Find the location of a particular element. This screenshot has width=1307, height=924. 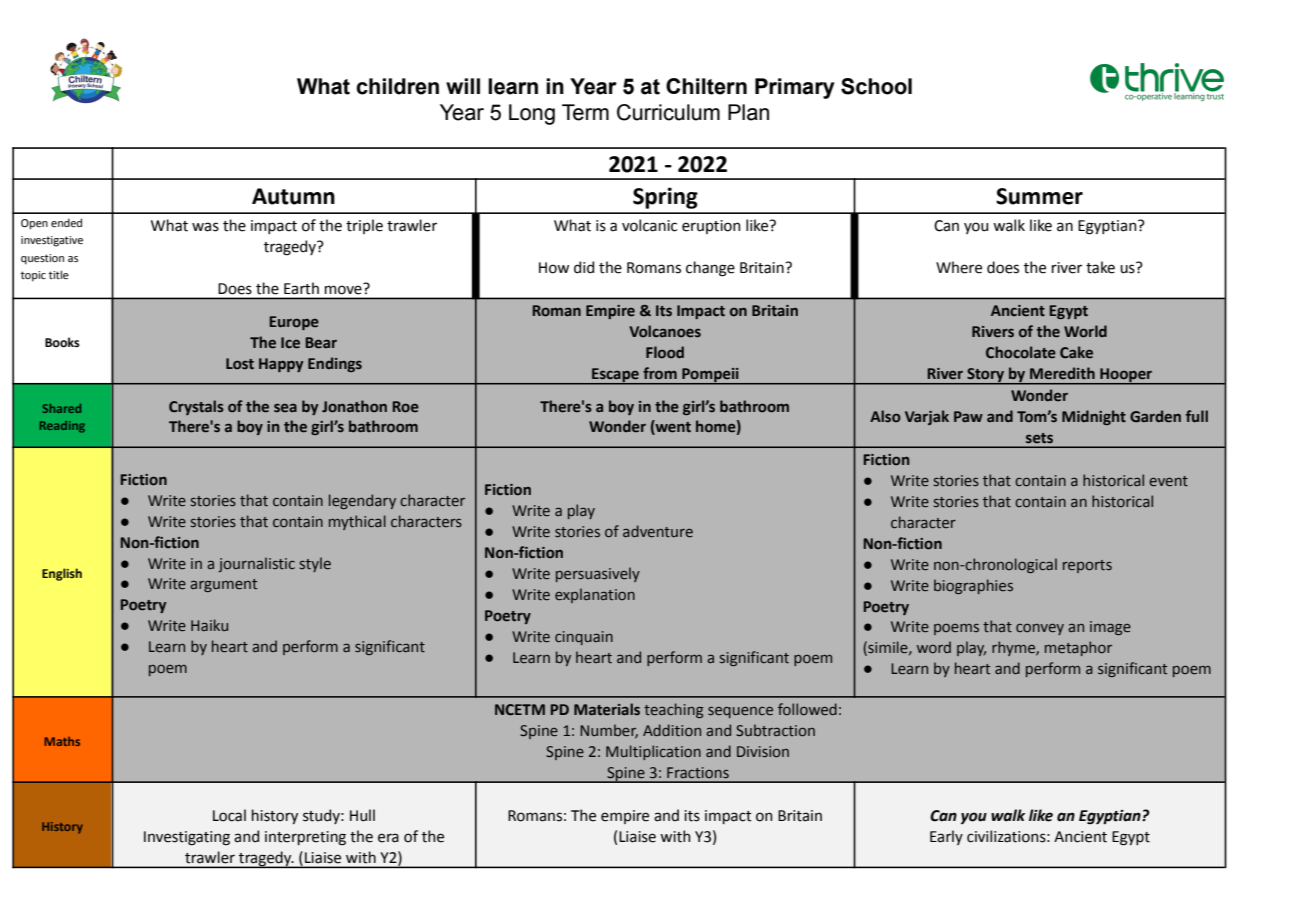

title is located at coordinates (59, 274).
